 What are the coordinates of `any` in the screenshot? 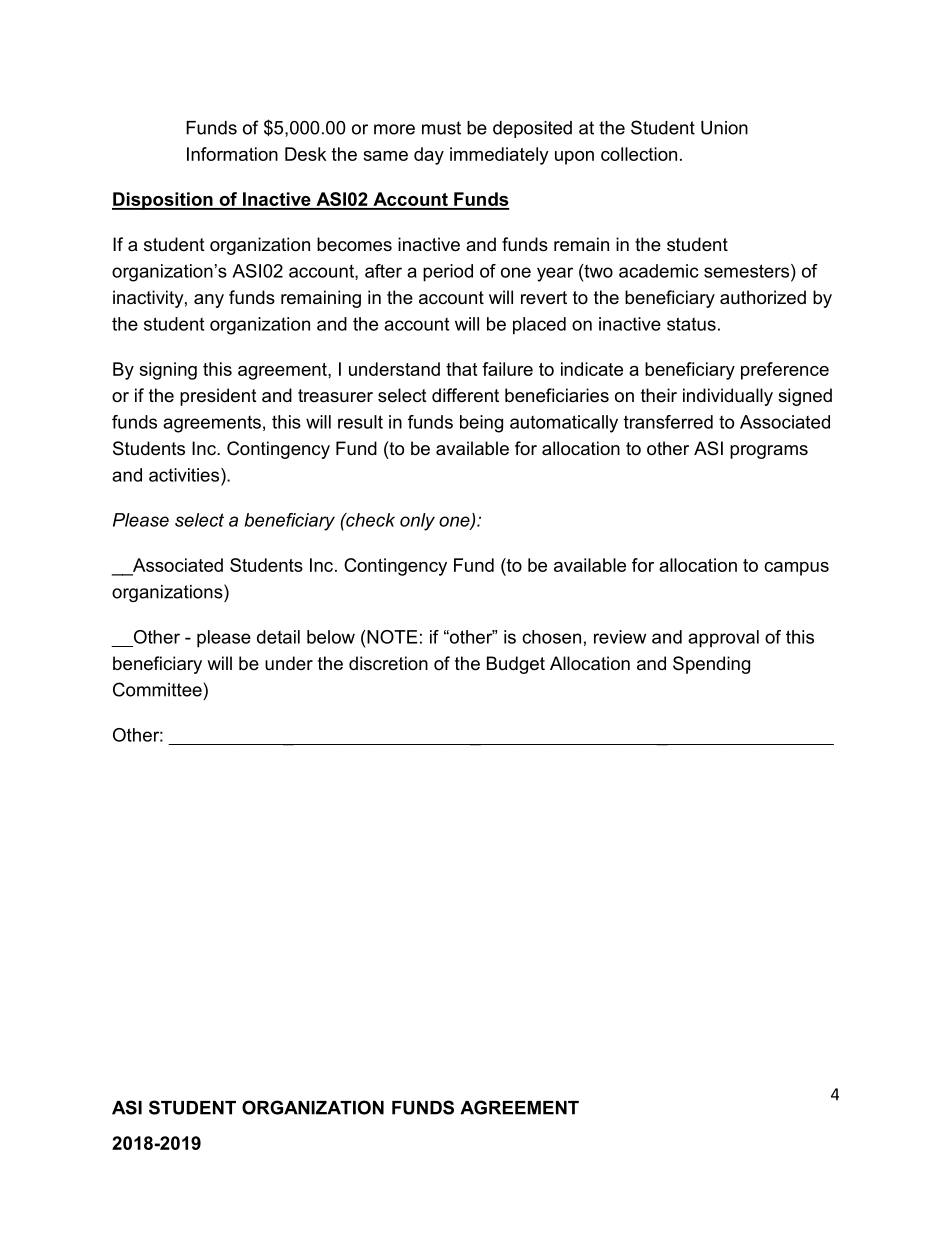 It's located at (209, 301).
